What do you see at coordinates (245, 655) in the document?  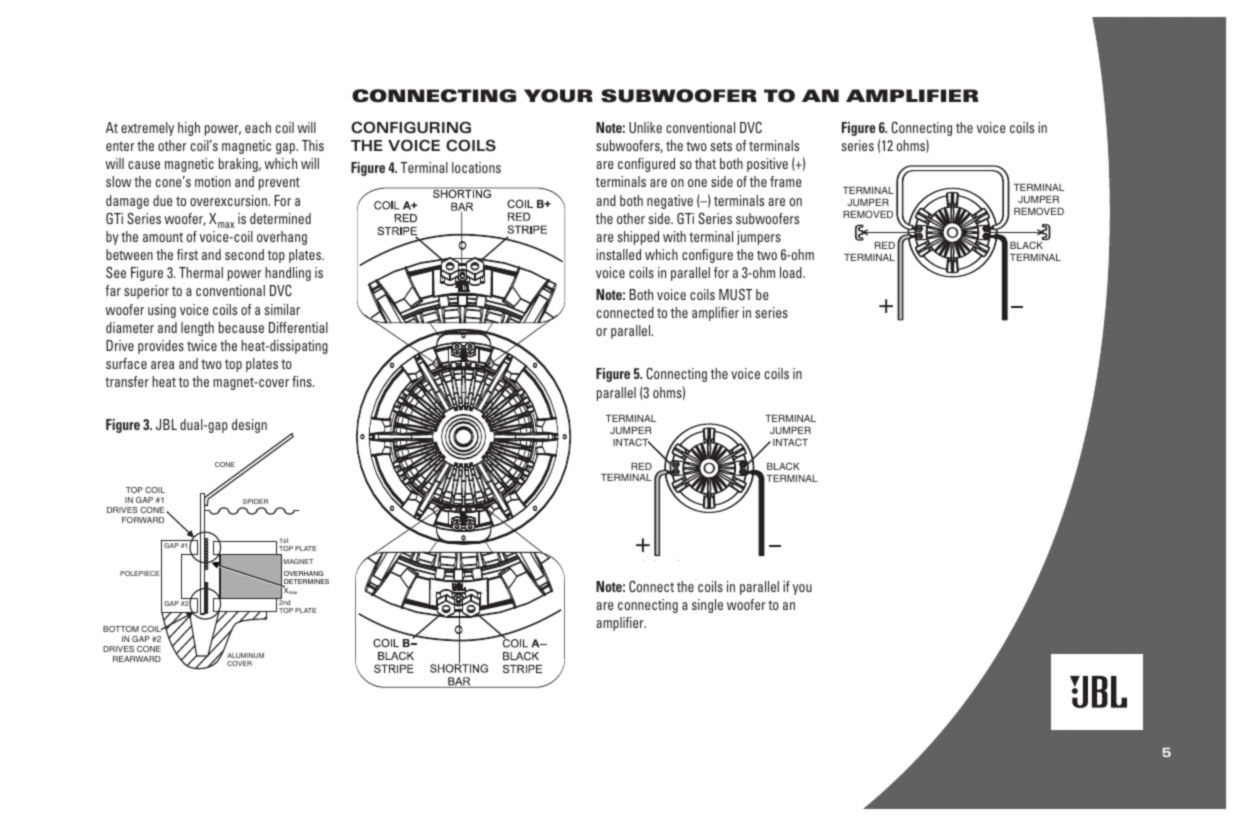 I see `ALUMINUM` at bounding box center [245, 655].
